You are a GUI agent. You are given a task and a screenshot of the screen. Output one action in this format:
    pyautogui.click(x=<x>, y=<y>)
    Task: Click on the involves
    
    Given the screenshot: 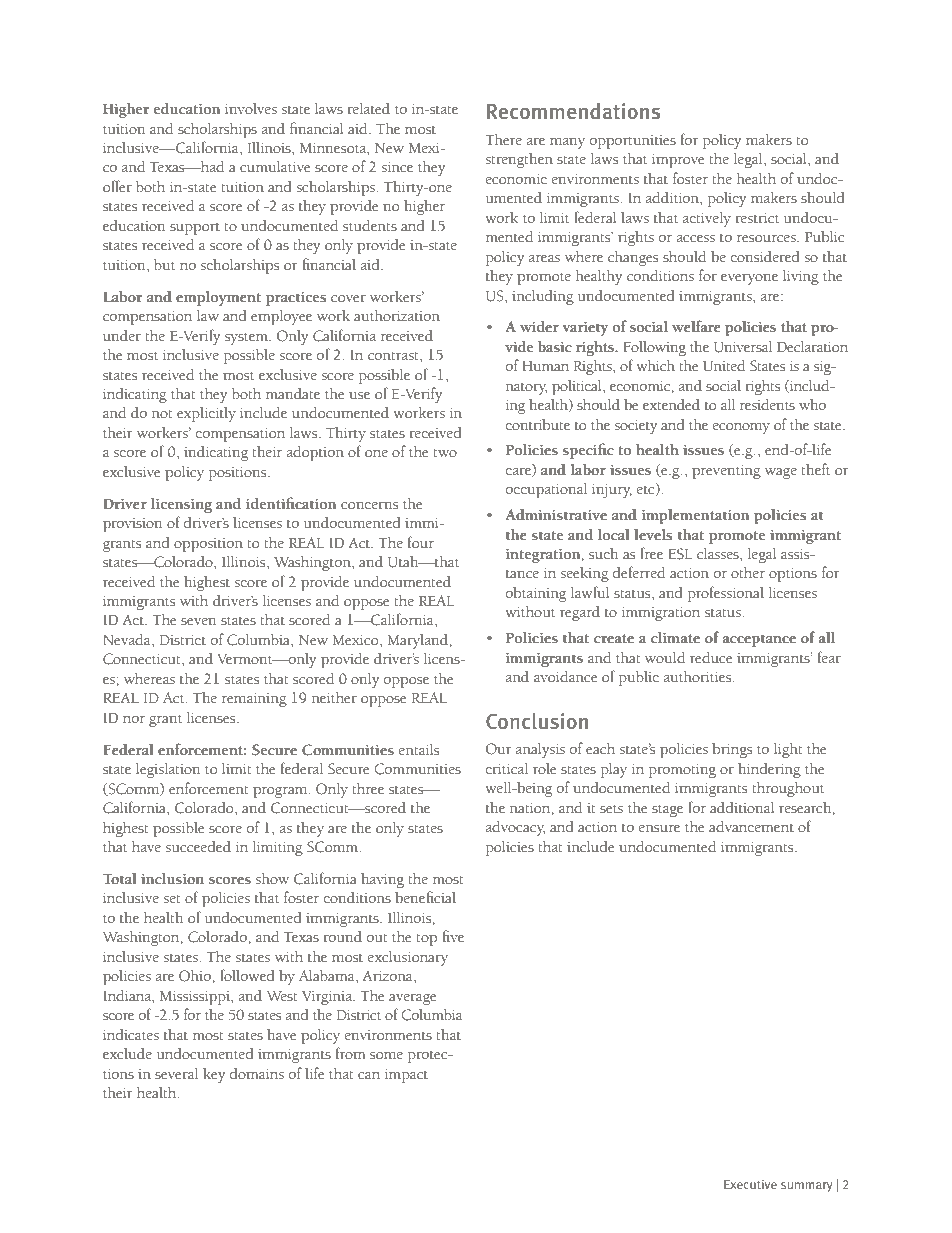 What is the action you would take?
    pyautogui.click(x=251, y=109)
